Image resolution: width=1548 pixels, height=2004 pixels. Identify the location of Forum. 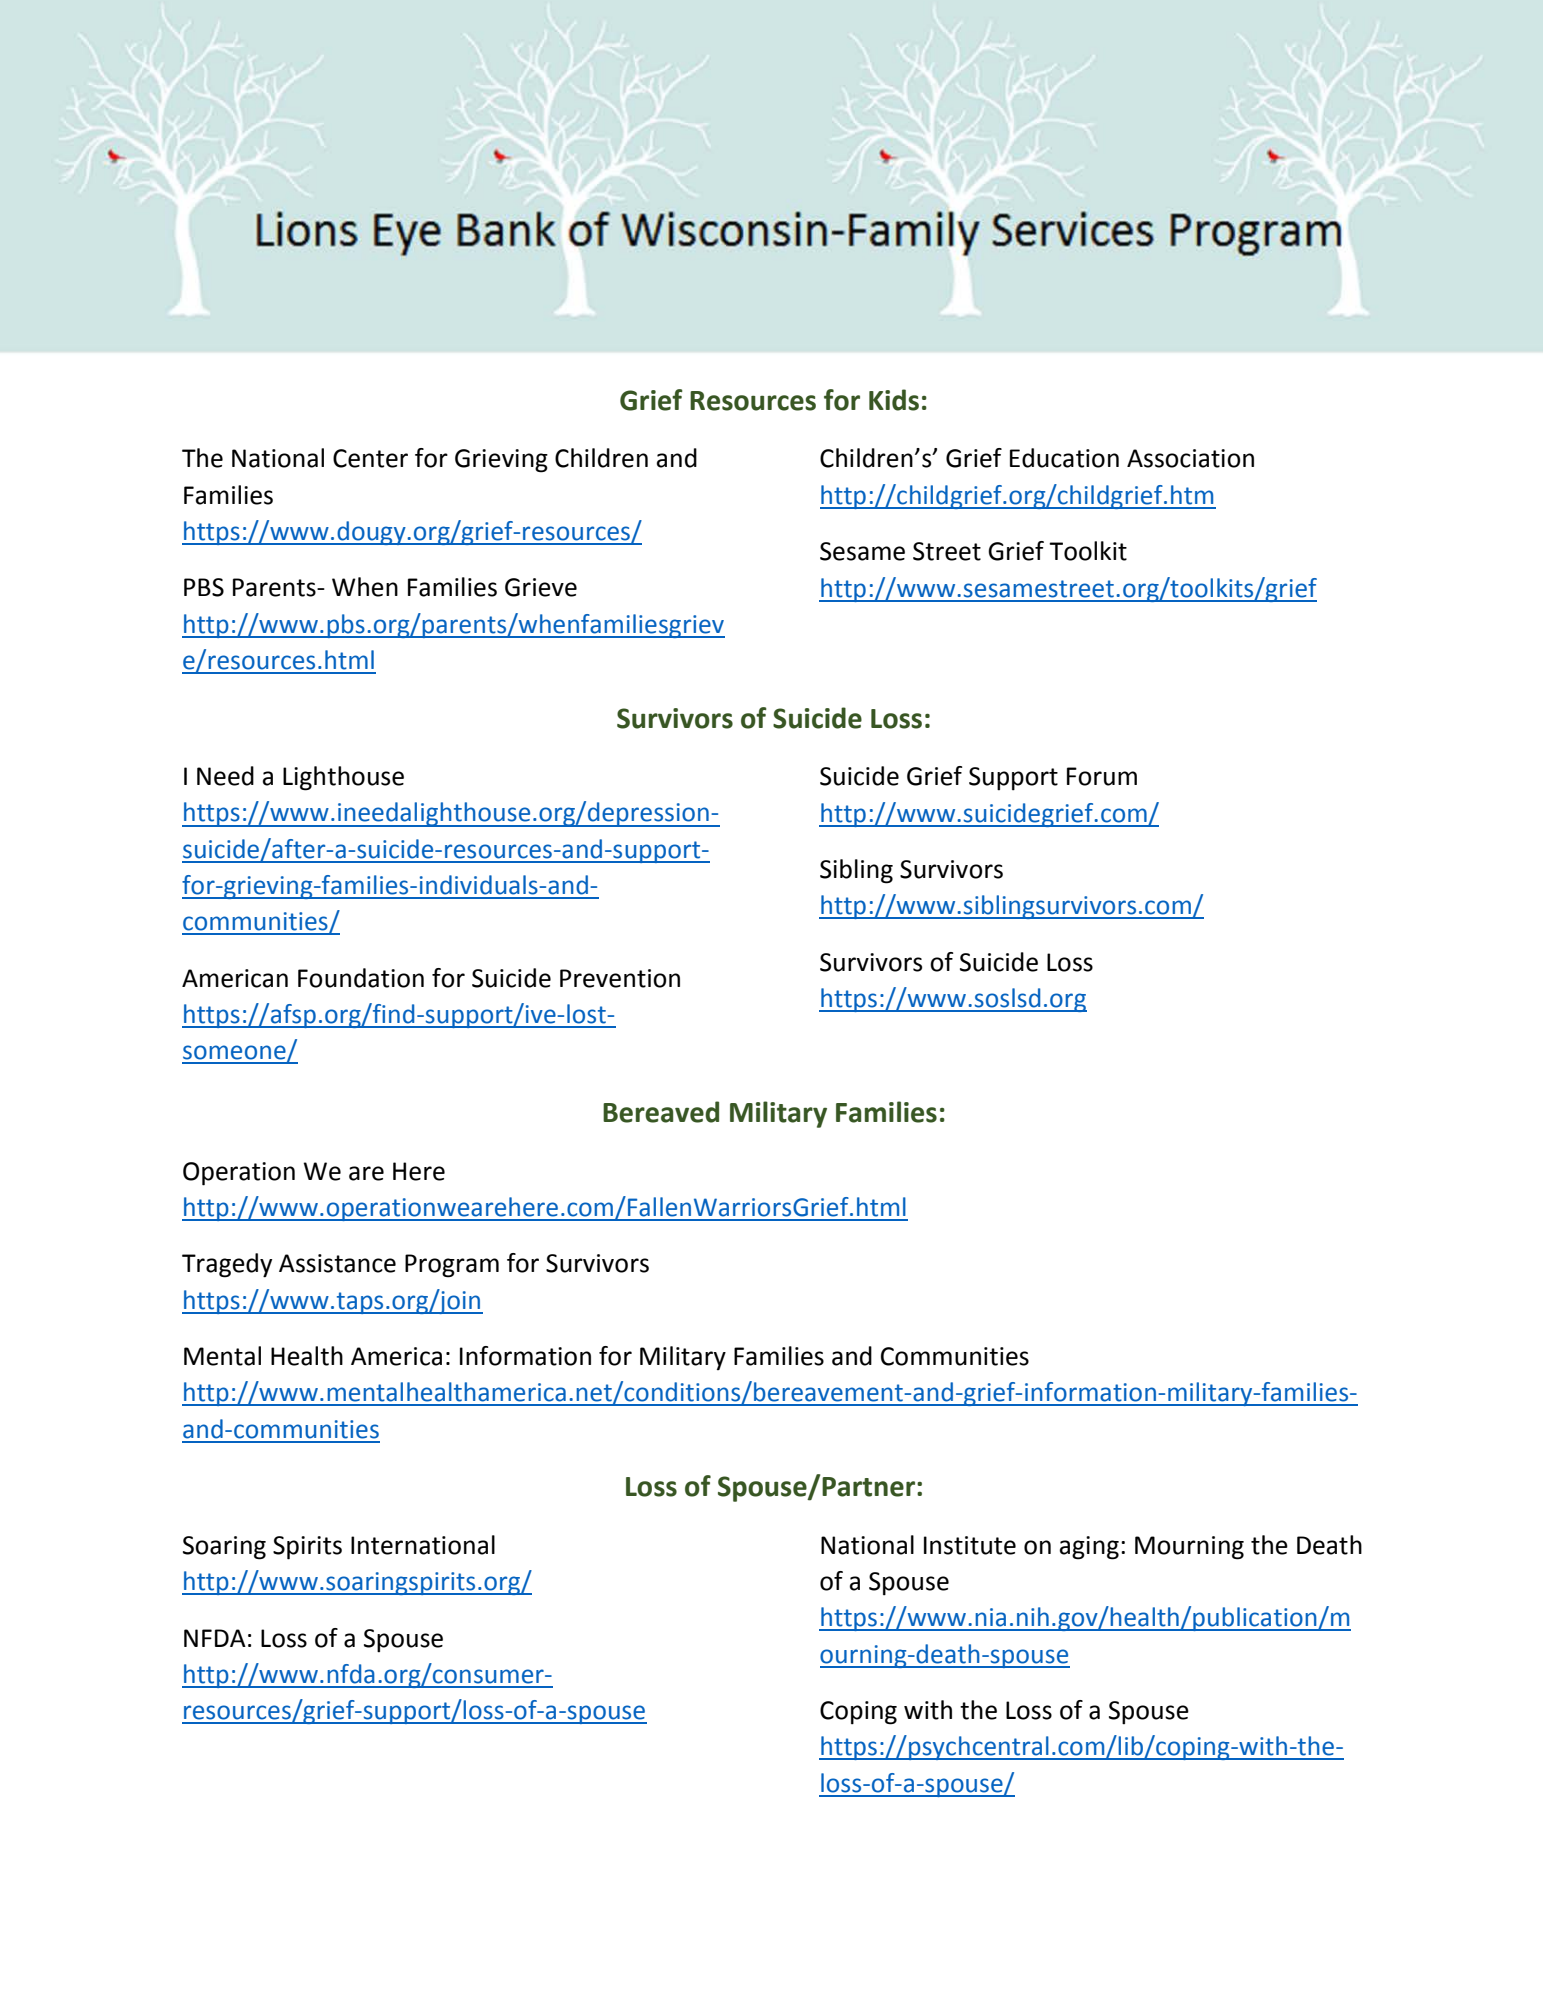
(1102, 776).
